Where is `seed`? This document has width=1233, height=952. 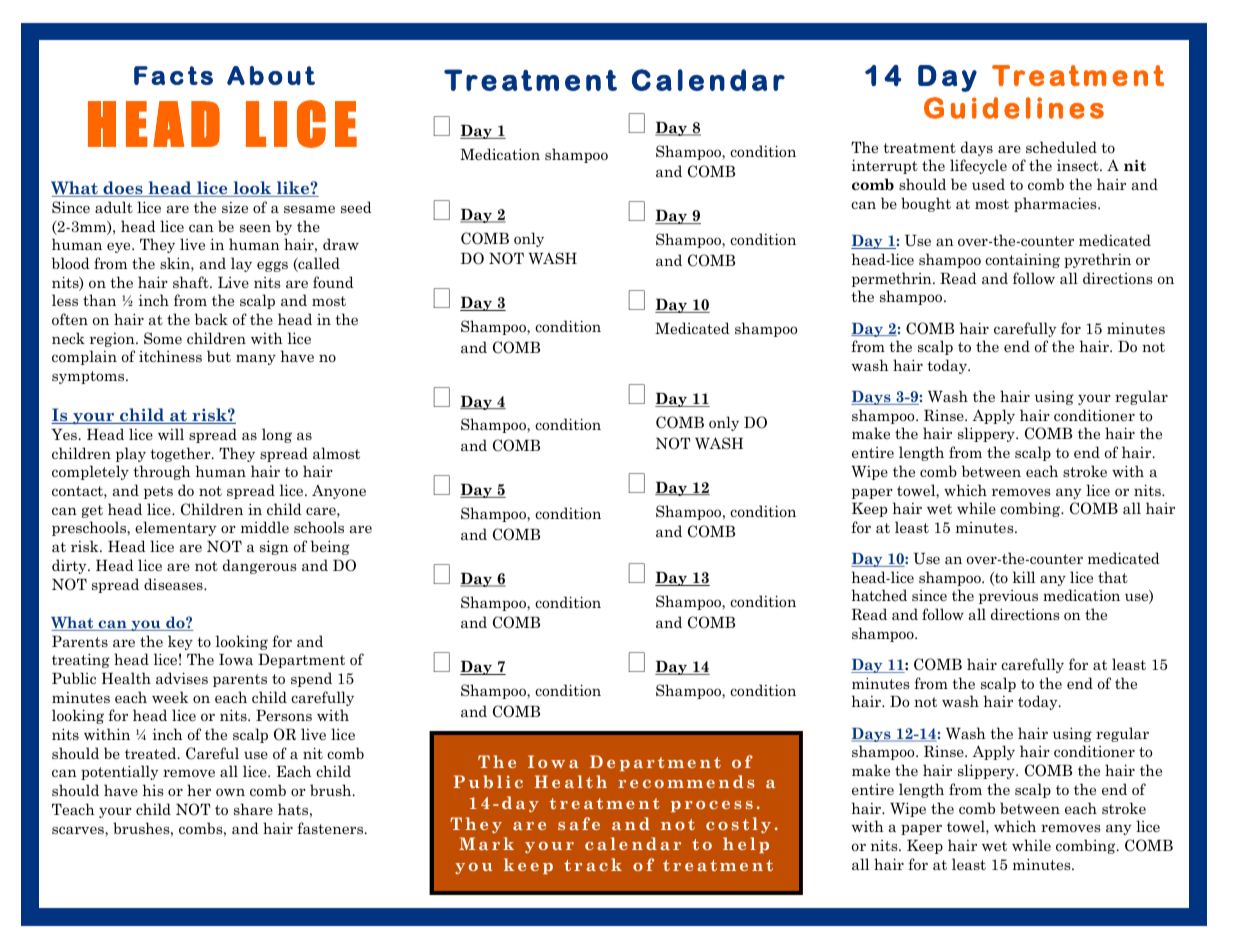 seed is located at coordinates (356, 207).
